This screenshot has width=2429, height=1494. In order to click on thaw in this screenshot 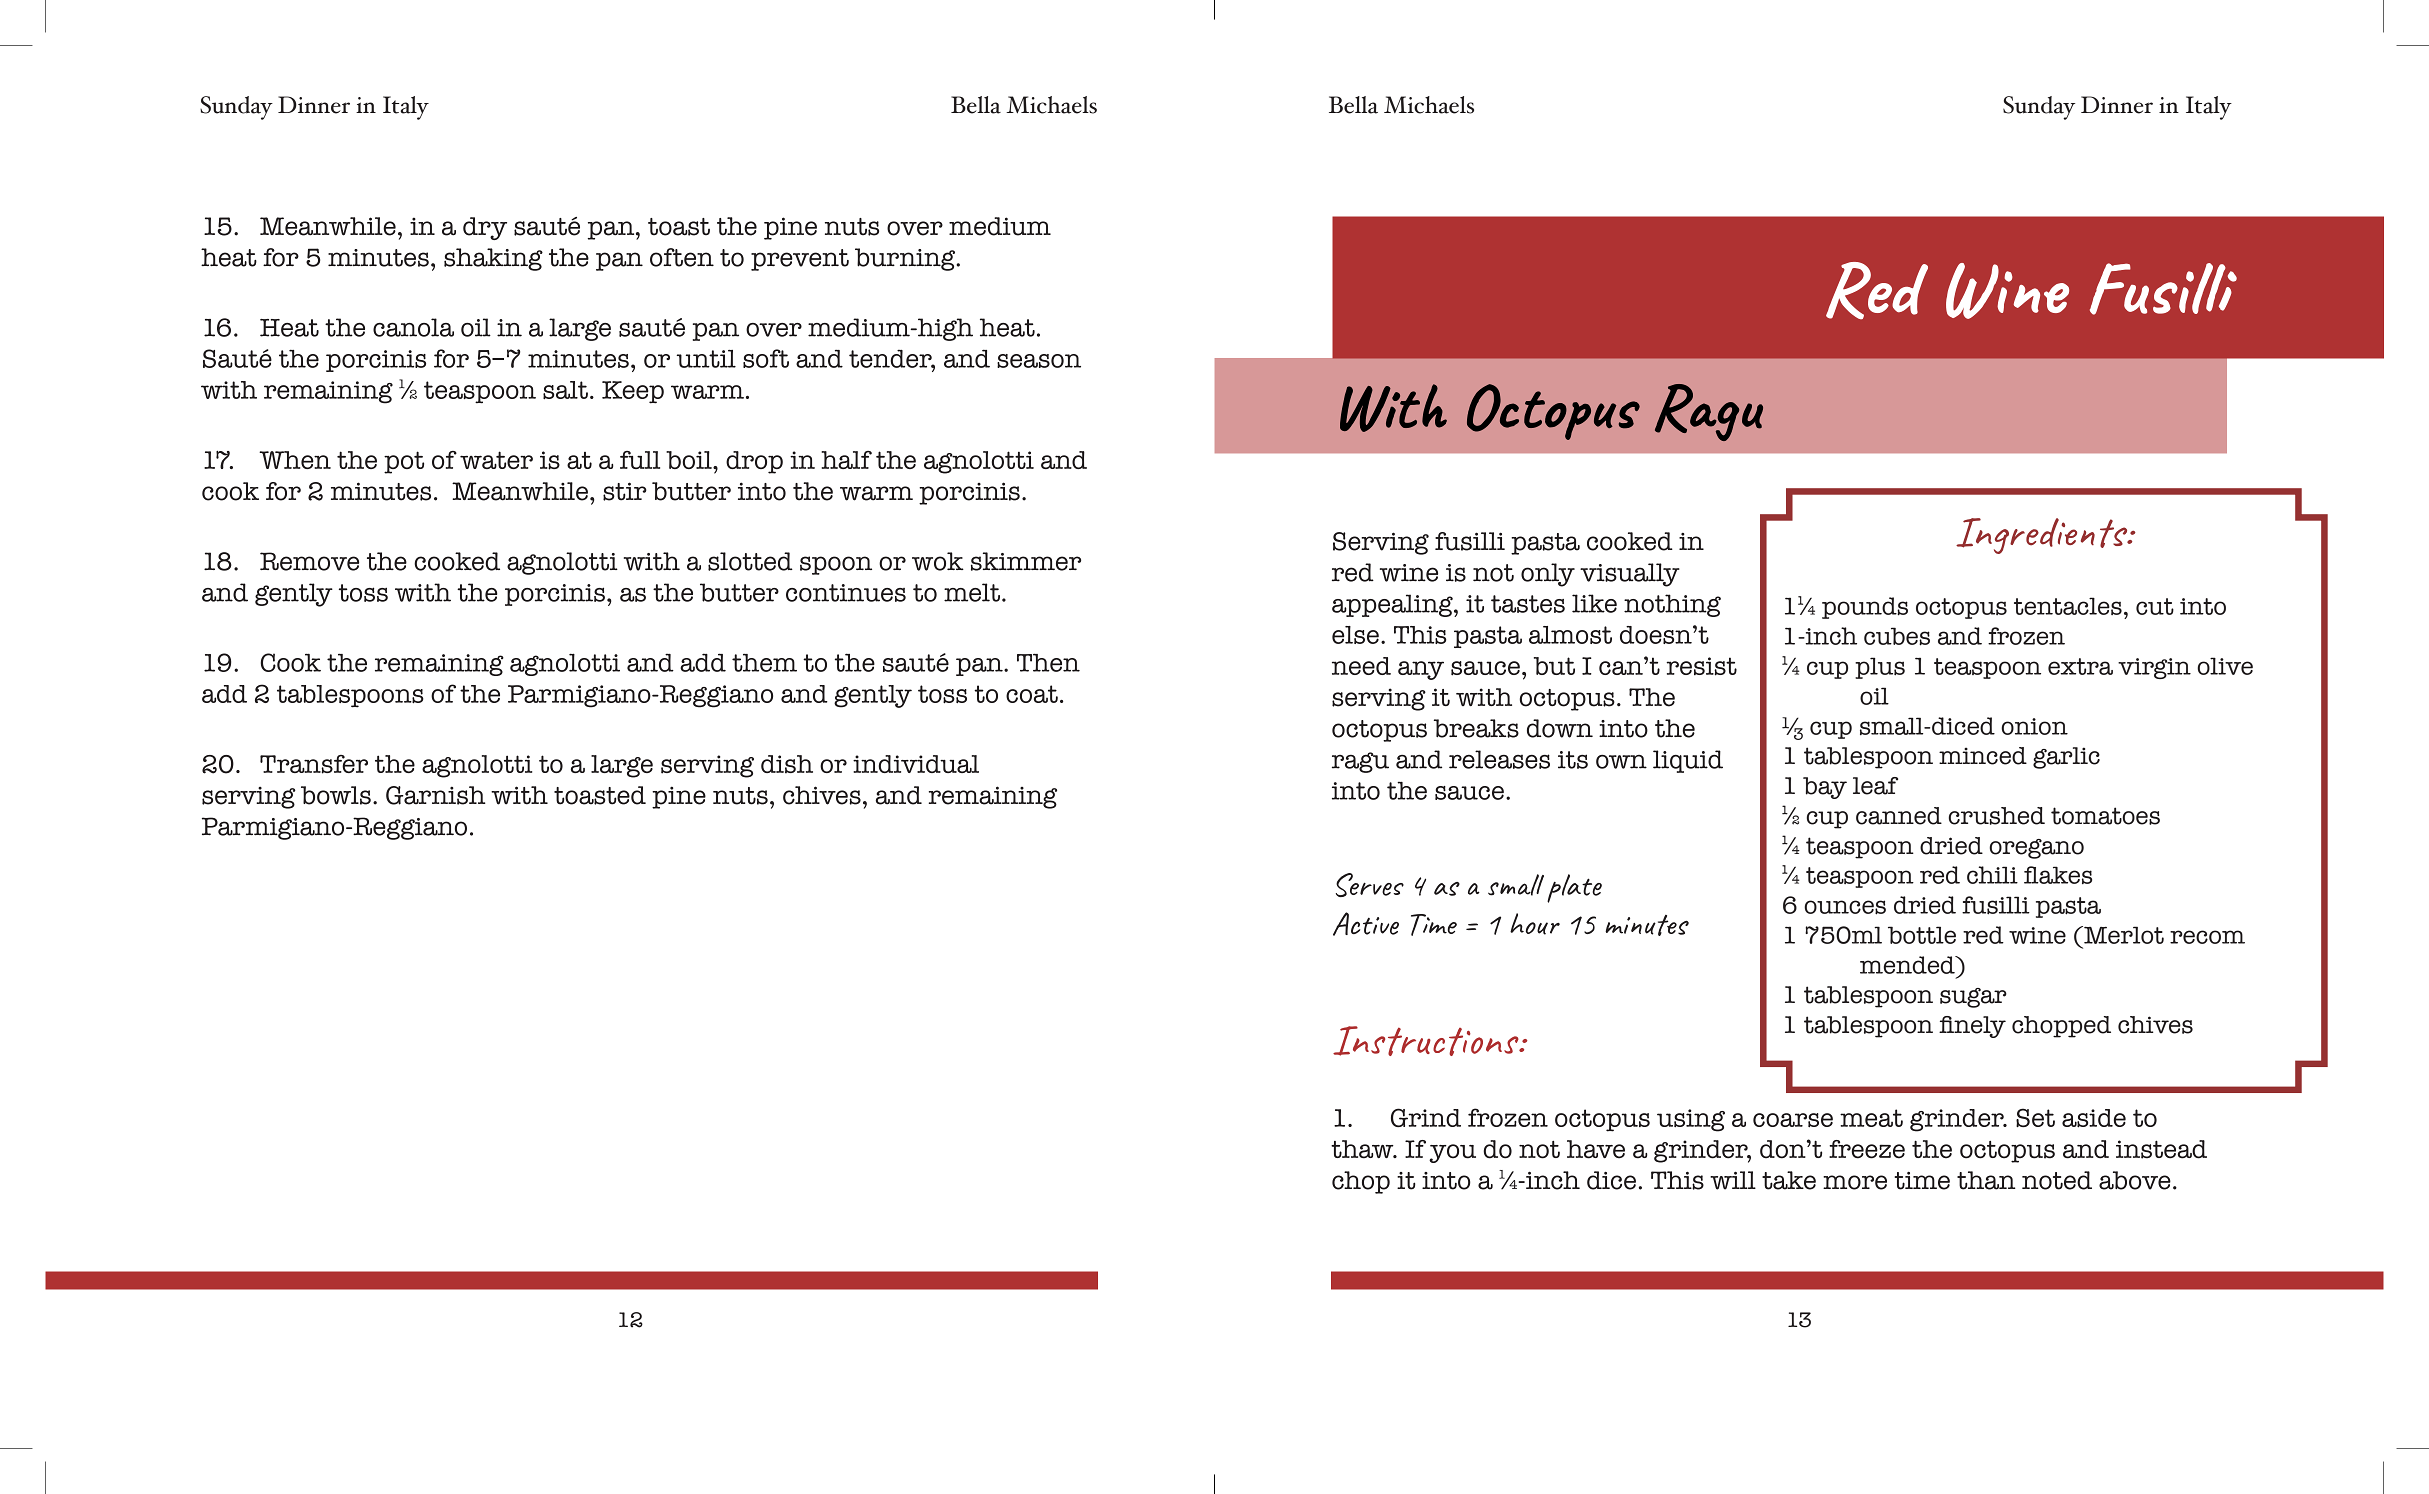, I will do `click(1363, 1149)`.
